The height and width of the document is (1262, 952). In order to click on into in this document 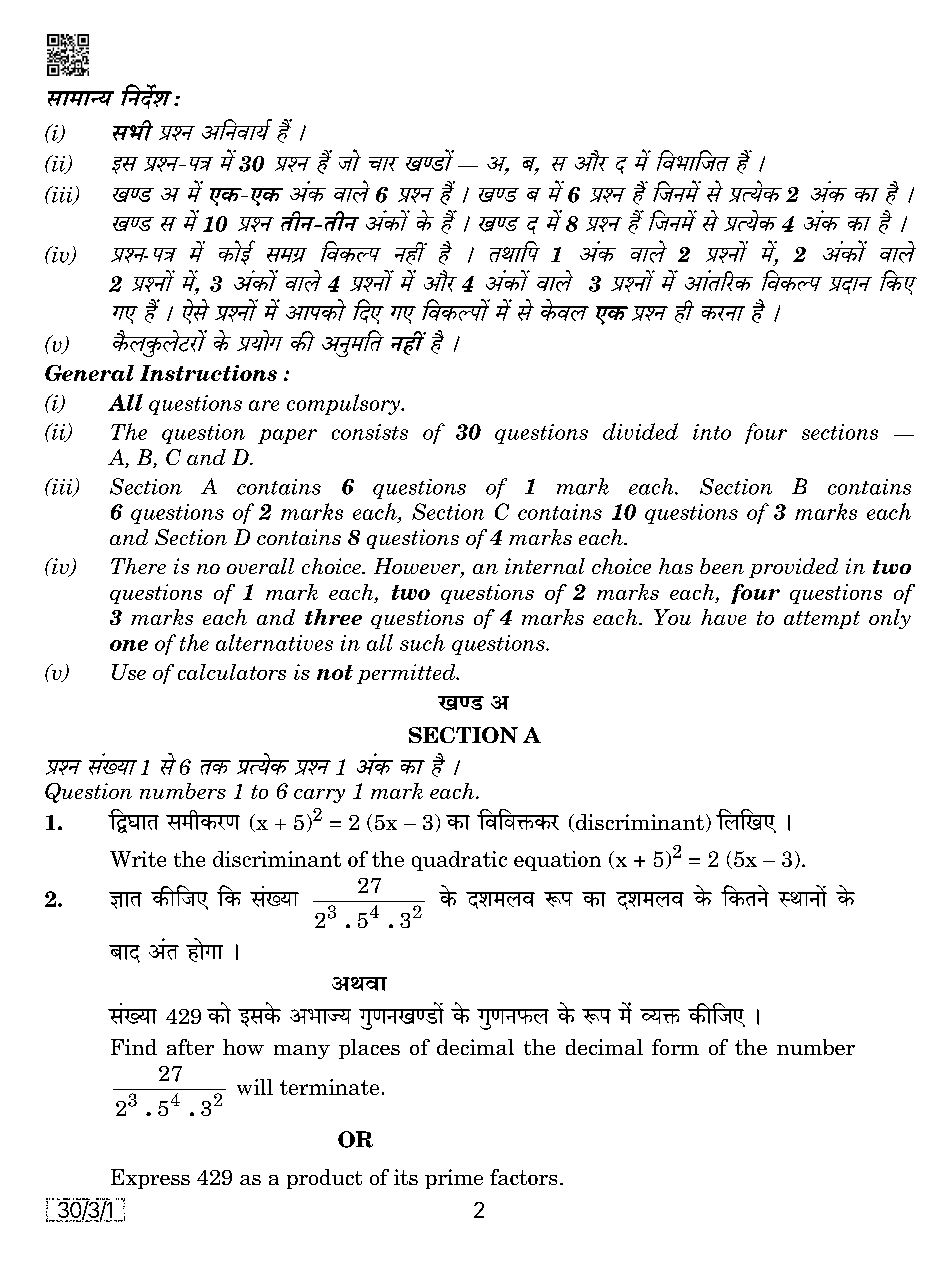, I will do `click(712, 432)`.
